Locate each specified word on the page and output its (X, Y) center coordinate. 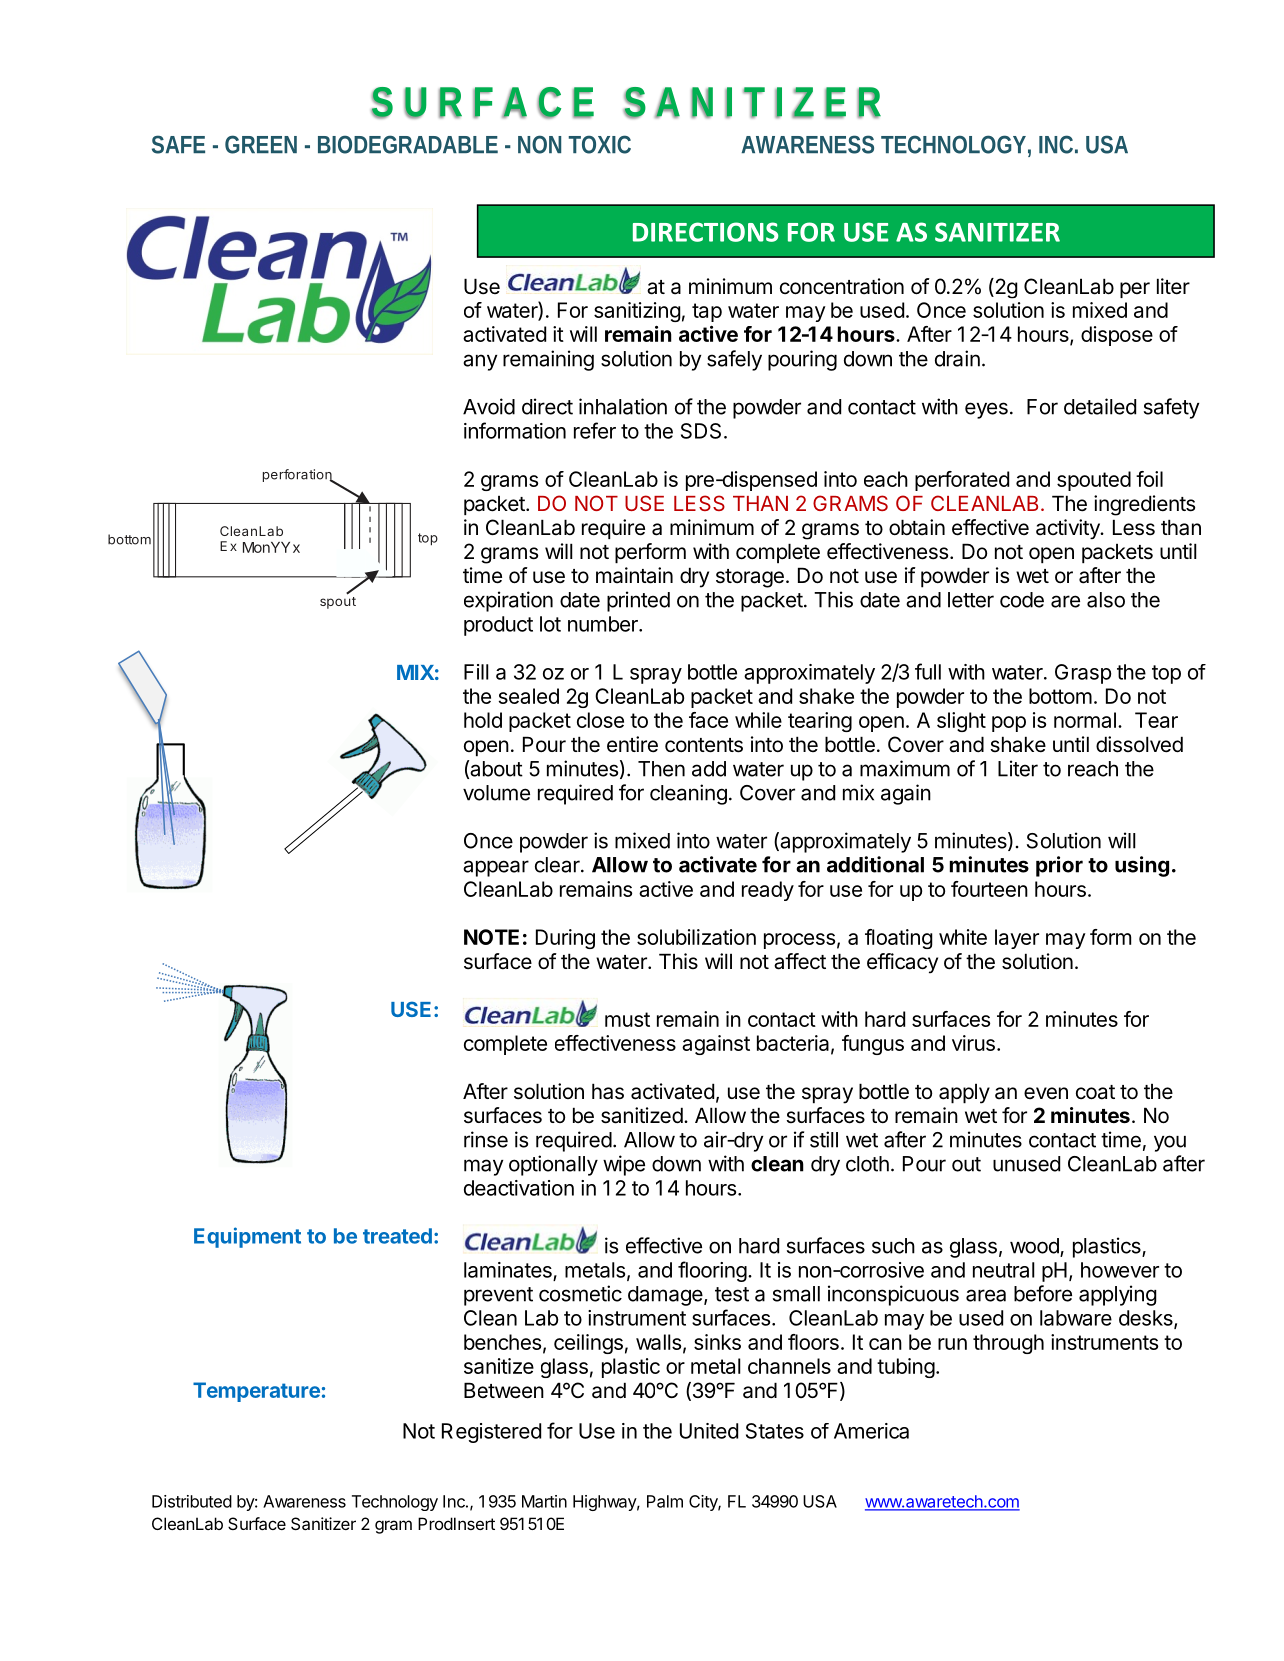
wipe (624, 1165)
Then (661, 769)
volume (496, 793)
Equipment (247, 1237)
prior (1059, 866)
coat (1095, 1092)
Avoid (489, 406)
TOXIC (600, 144)
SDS (701, 431)
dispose (1117, 336)
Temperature (256, 1392)
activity (1069, 529)
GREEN (261, 144)
